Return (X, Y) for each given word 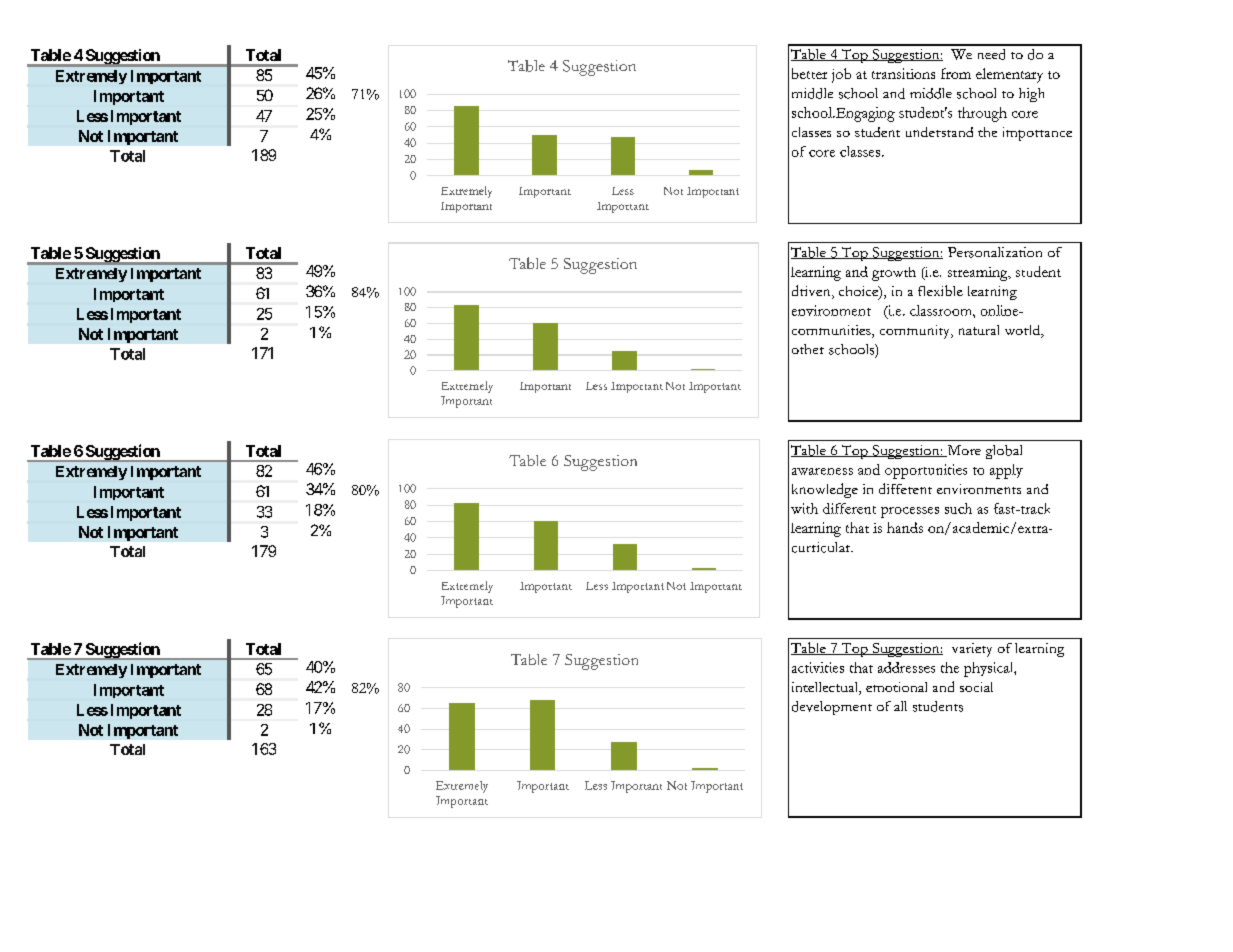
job (841, 75)
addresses (906, 667)
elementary (1009, 75)
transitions (903, 73)
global (1004, 452)
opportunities (926, 471)
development (832, 708)
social (976, 687)
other (808, 349)
